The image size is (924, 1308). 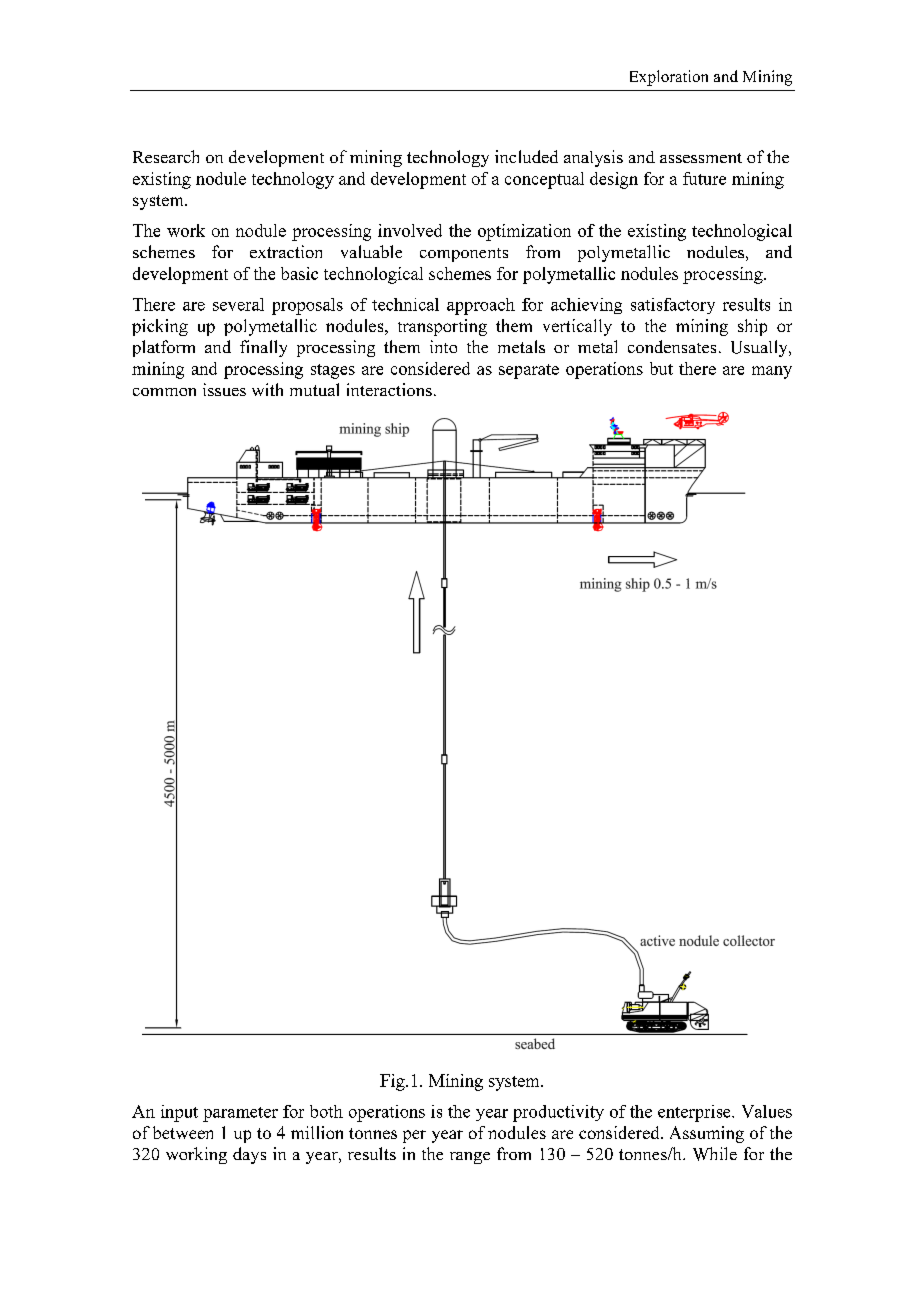 What do you see at coordinates (526, 156) in the screenshot?
I see `included` at bounding box center [526, 156].
